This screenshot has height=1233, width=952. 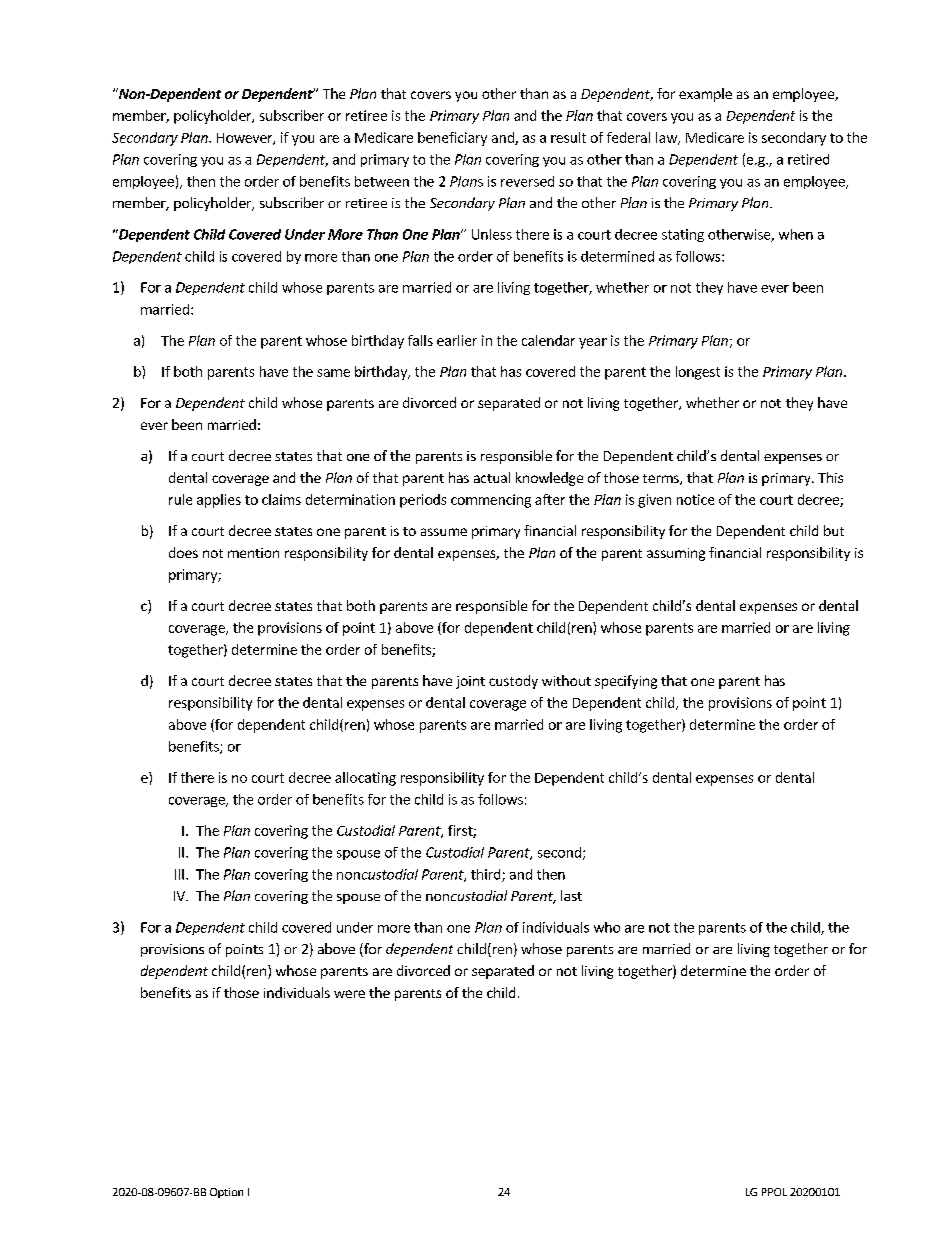 What do you see at coordinates (452, 139) in the screenshot?
I see `beneficiary` at bounding box center [452, 139].
